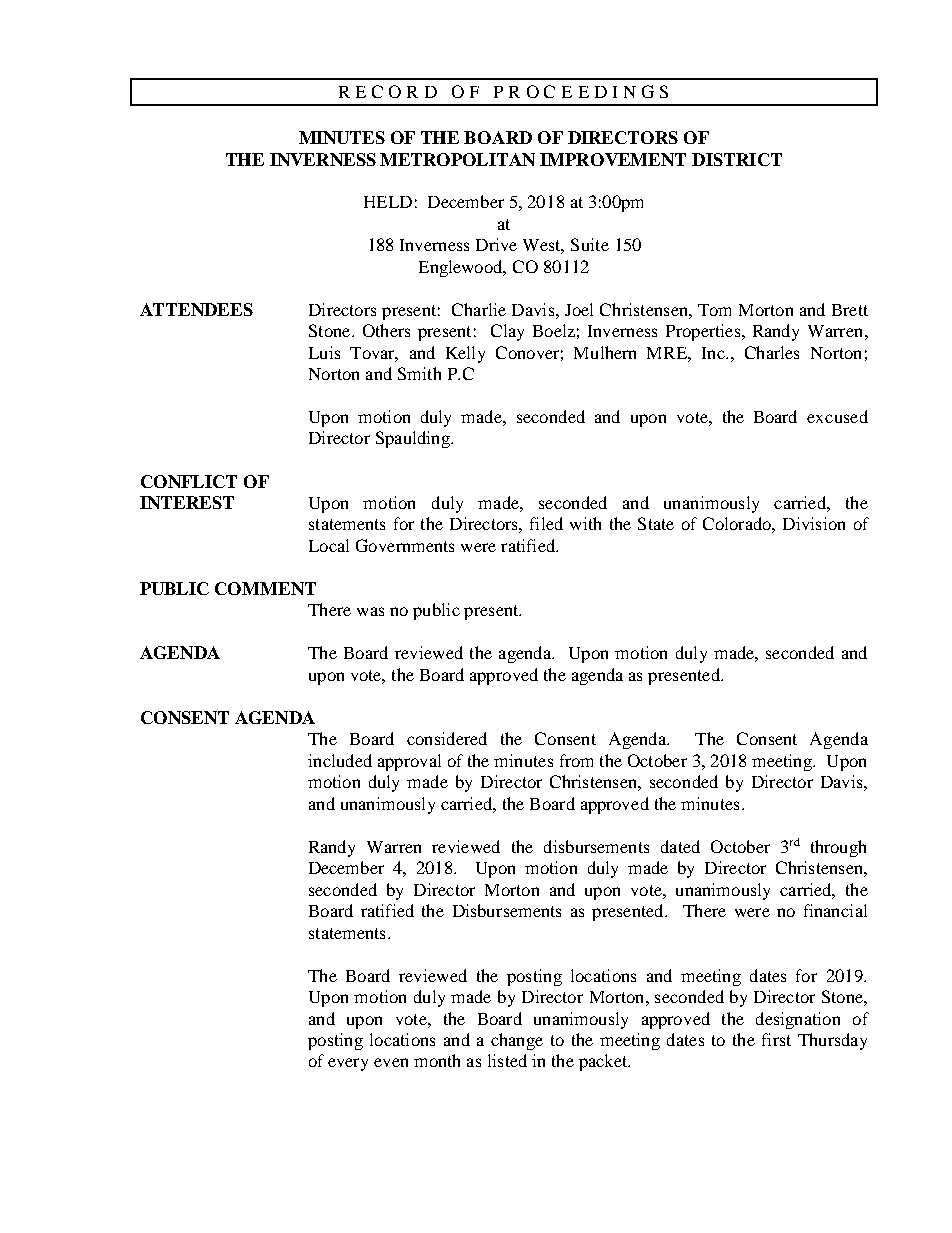  What do you see at coordinates (737, 159) in the screenshot?
I see `DISTRICT` at bounding box center [737, 159].
